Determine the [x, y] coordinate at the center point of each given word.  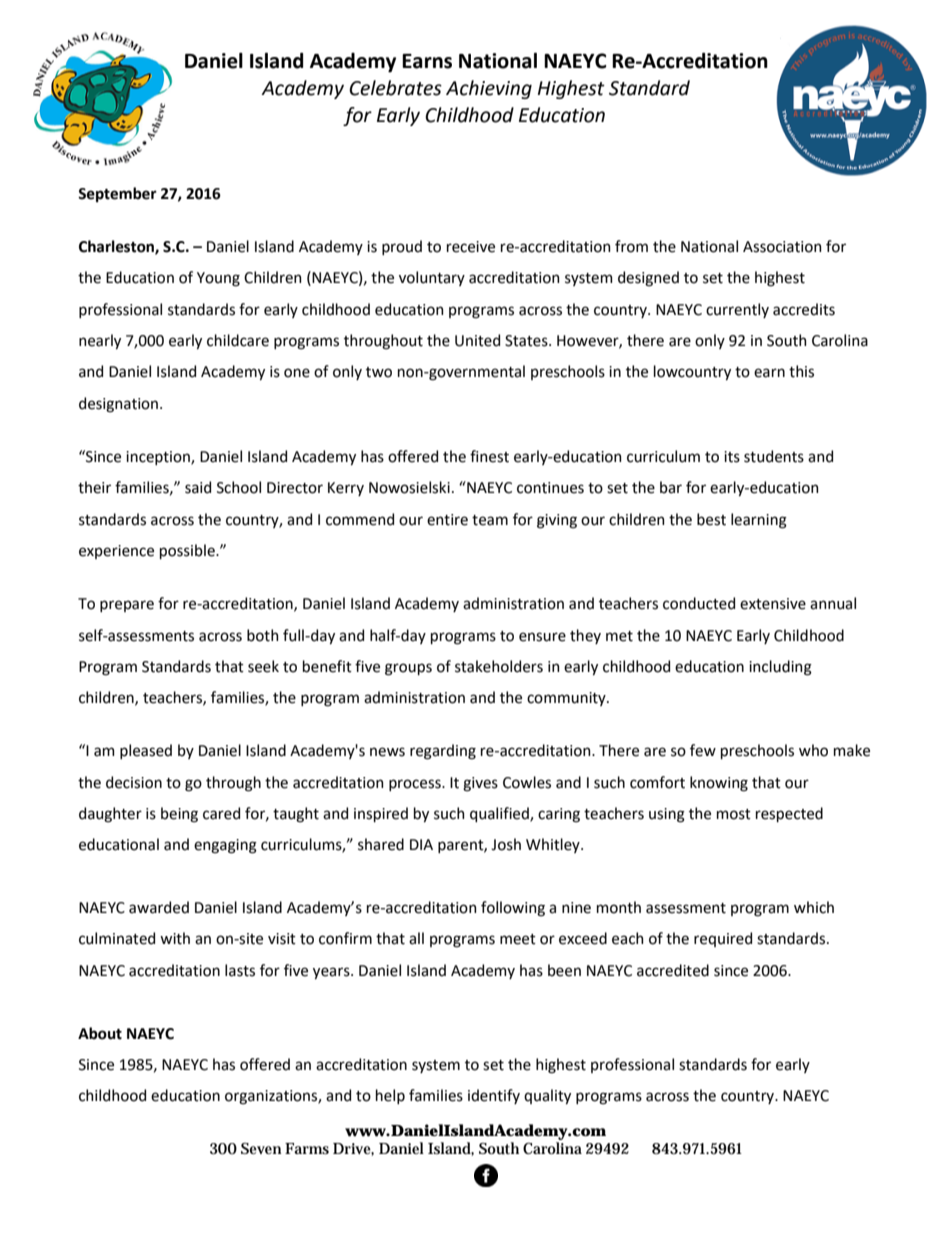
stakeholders [499, 666]
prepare [127, 606]
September [117, 194]
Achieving [489, 89]
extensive [773, 604]
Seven [261, 1148]
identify [494, 1096]
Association [782, 247]
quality [547, 1096]
